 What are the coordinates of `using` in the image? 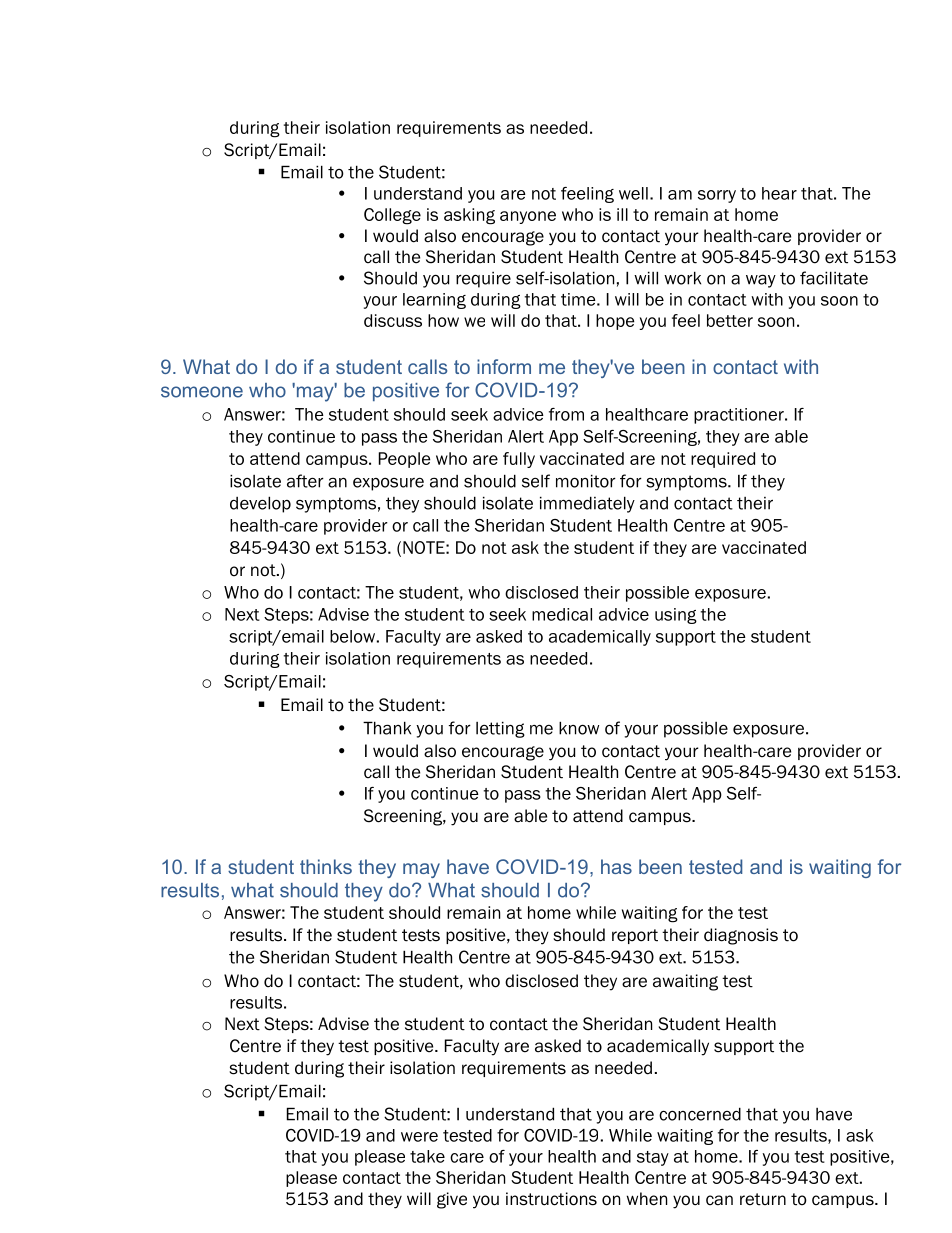 It's located at (676, 616).
